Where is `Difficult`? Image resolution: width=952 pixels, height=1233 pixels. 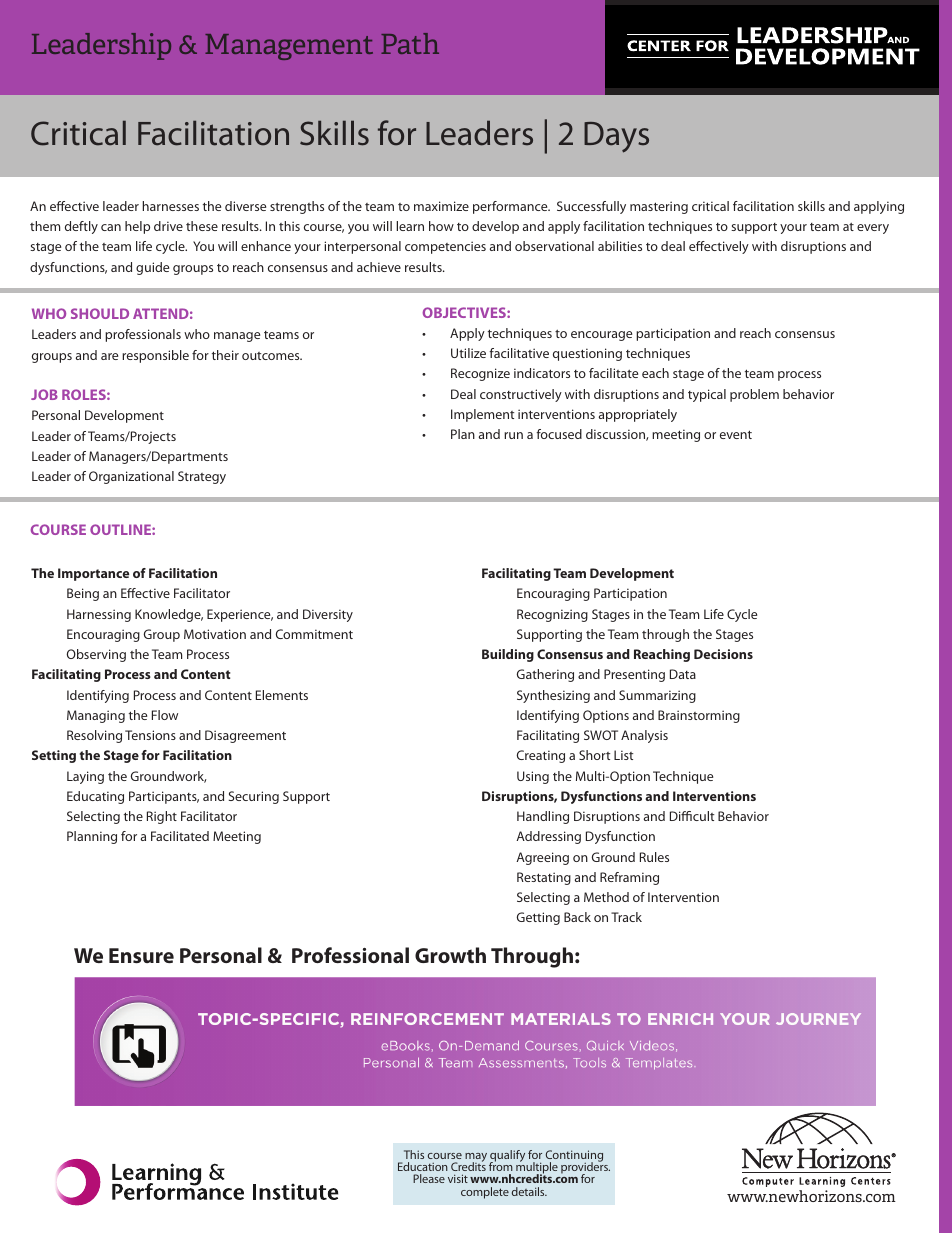 Difficult is located at coordinates (692, 816).
